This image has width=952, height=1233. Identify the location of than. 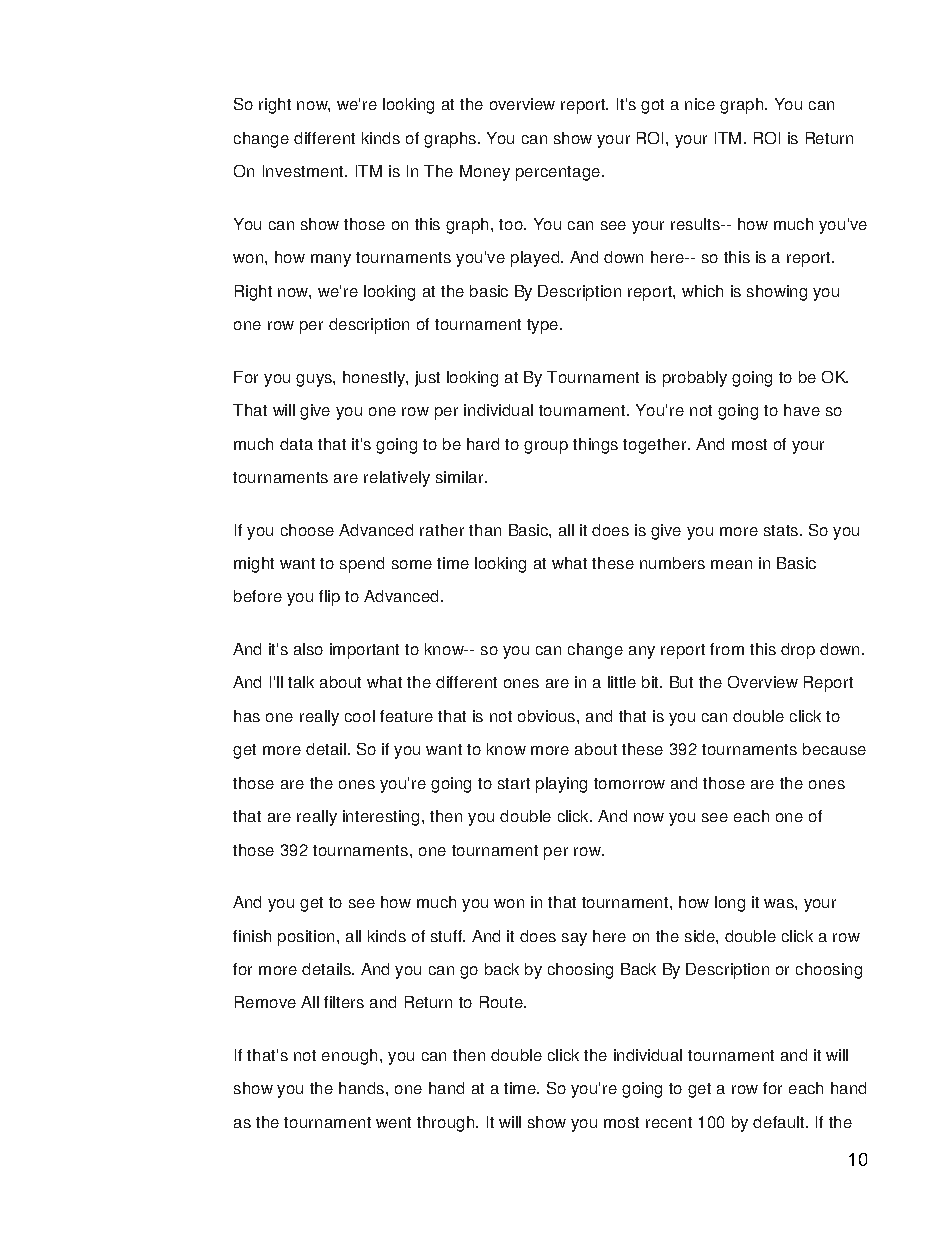
(485, 530).
